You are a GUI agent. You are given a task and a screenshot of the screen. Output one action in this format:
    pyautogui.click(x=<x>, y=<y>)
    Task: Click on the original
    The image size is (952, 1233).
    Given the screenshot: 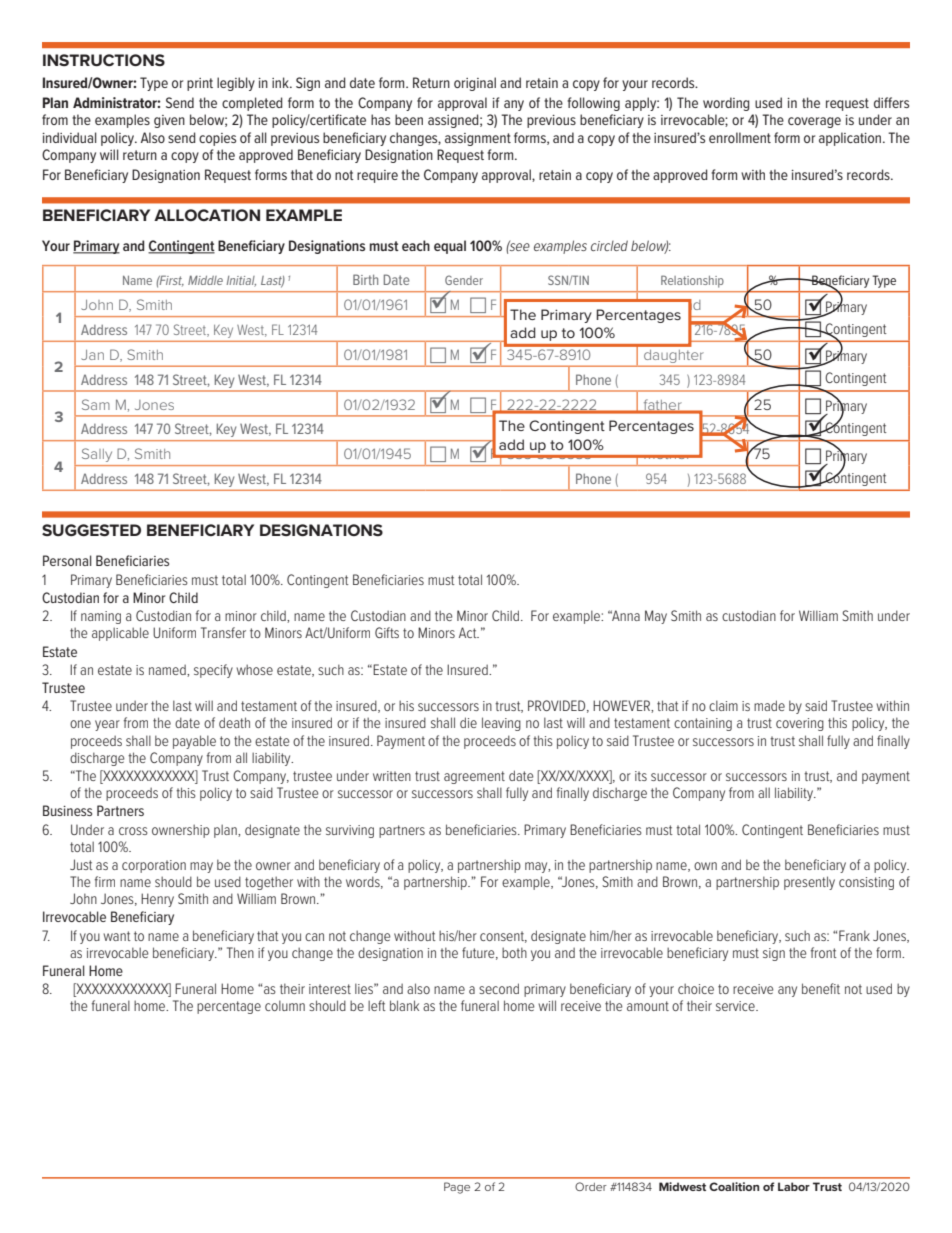 What is the action you would take?
    pyautogui.click(x=475, y=84)
